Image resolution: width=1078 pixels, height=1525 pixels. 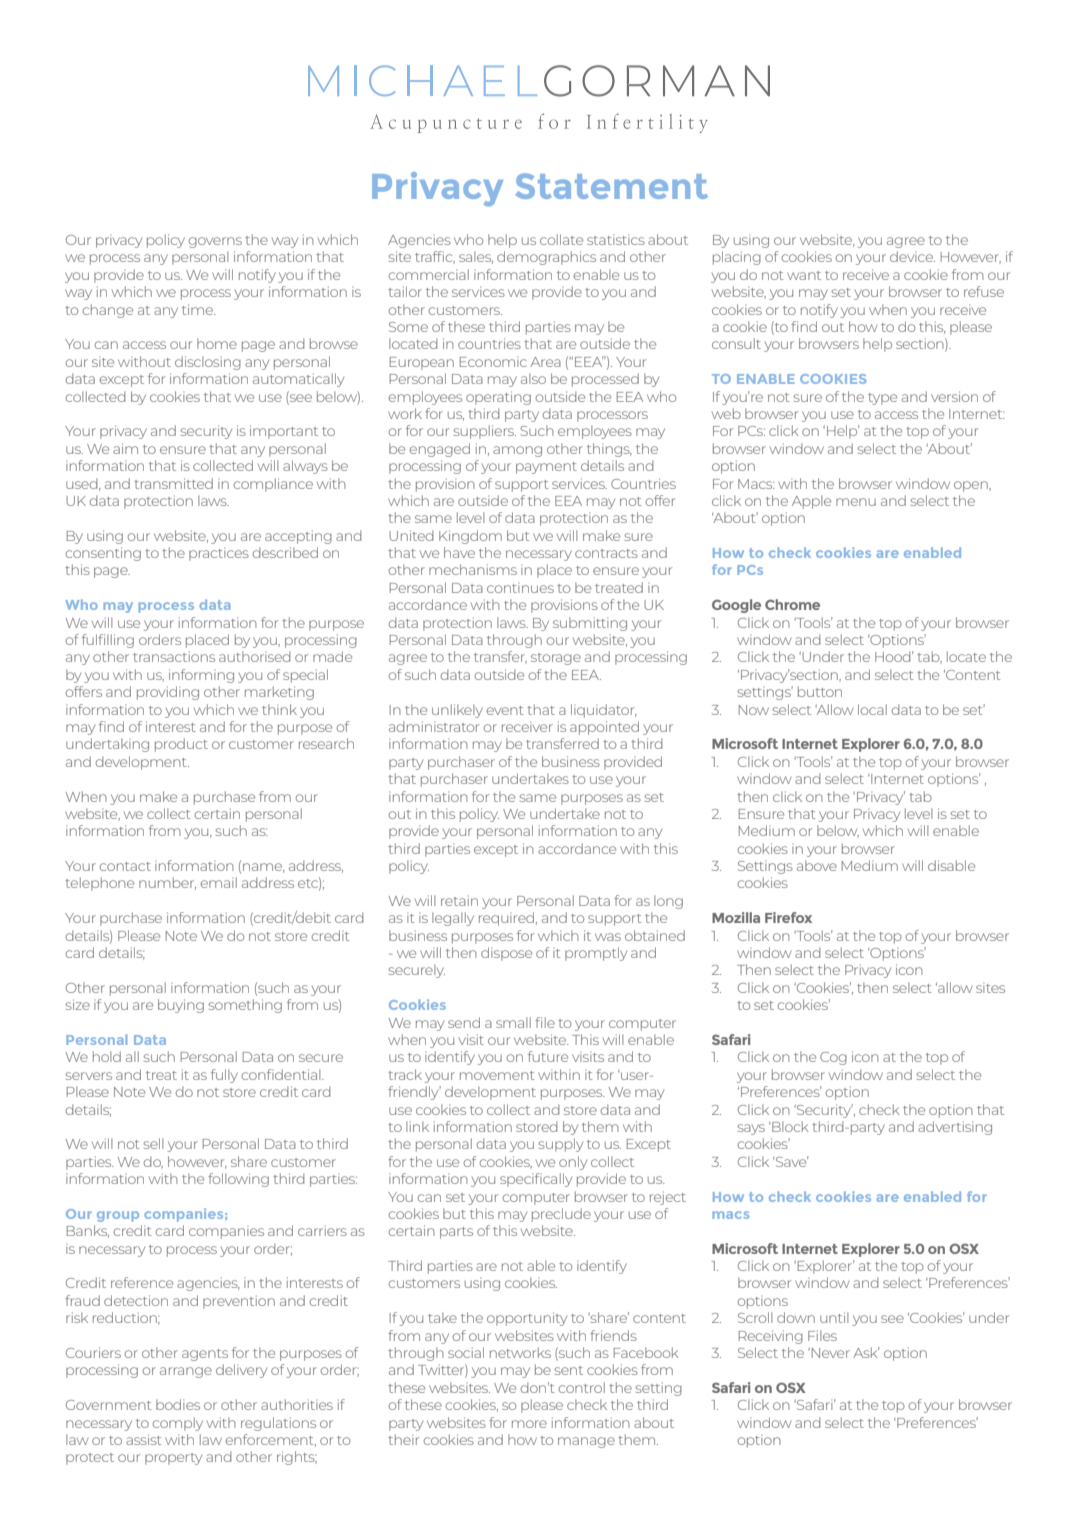 What do you see at coordinates (125, 866) in the screenshot?
I see `contact` at bounding box center [125, 866].
